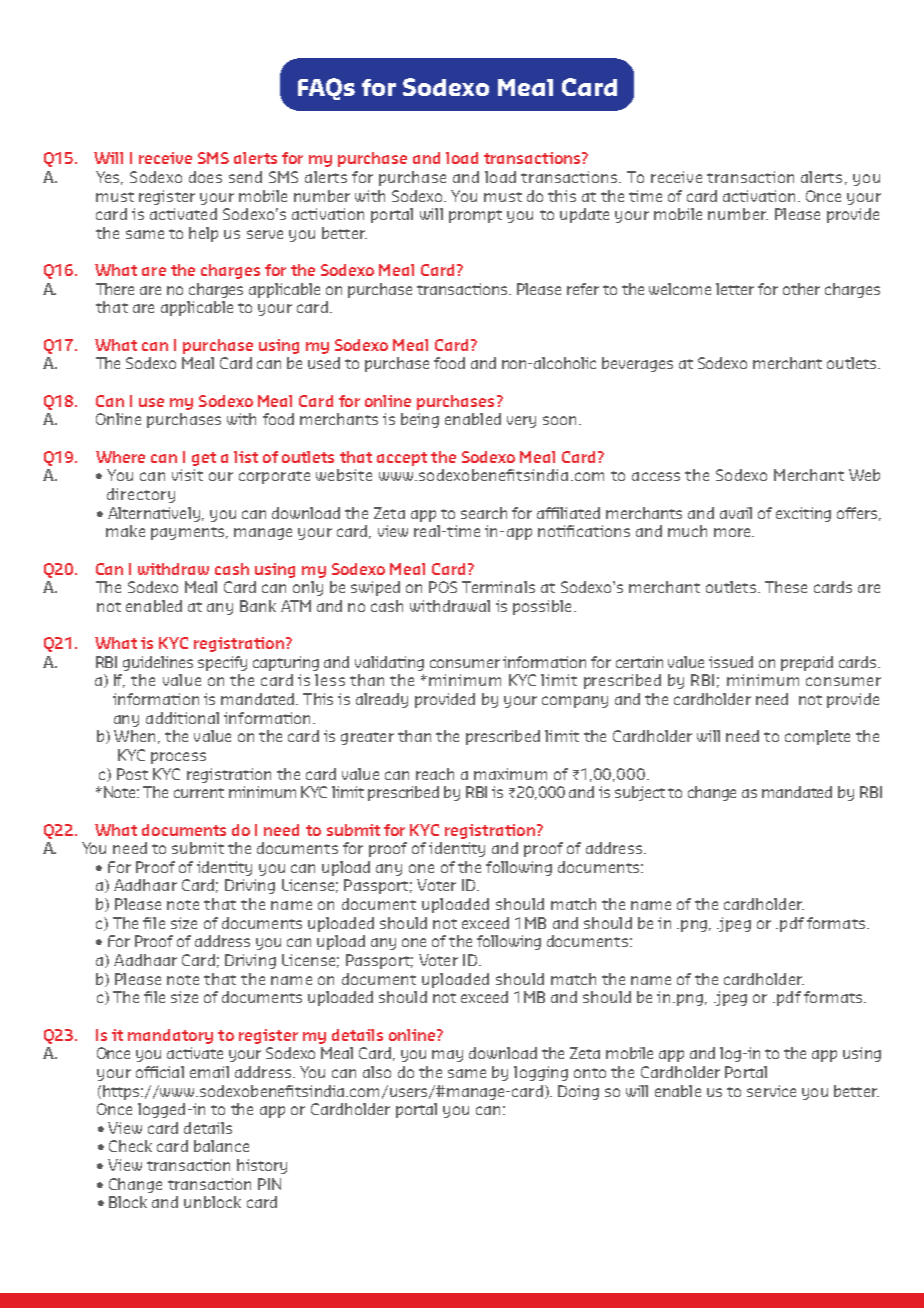 This page has width=924, height=1308. What do you see at coordinates (221, 1146) in the page?
I see `balance` at bounding box center [221, 1146].
